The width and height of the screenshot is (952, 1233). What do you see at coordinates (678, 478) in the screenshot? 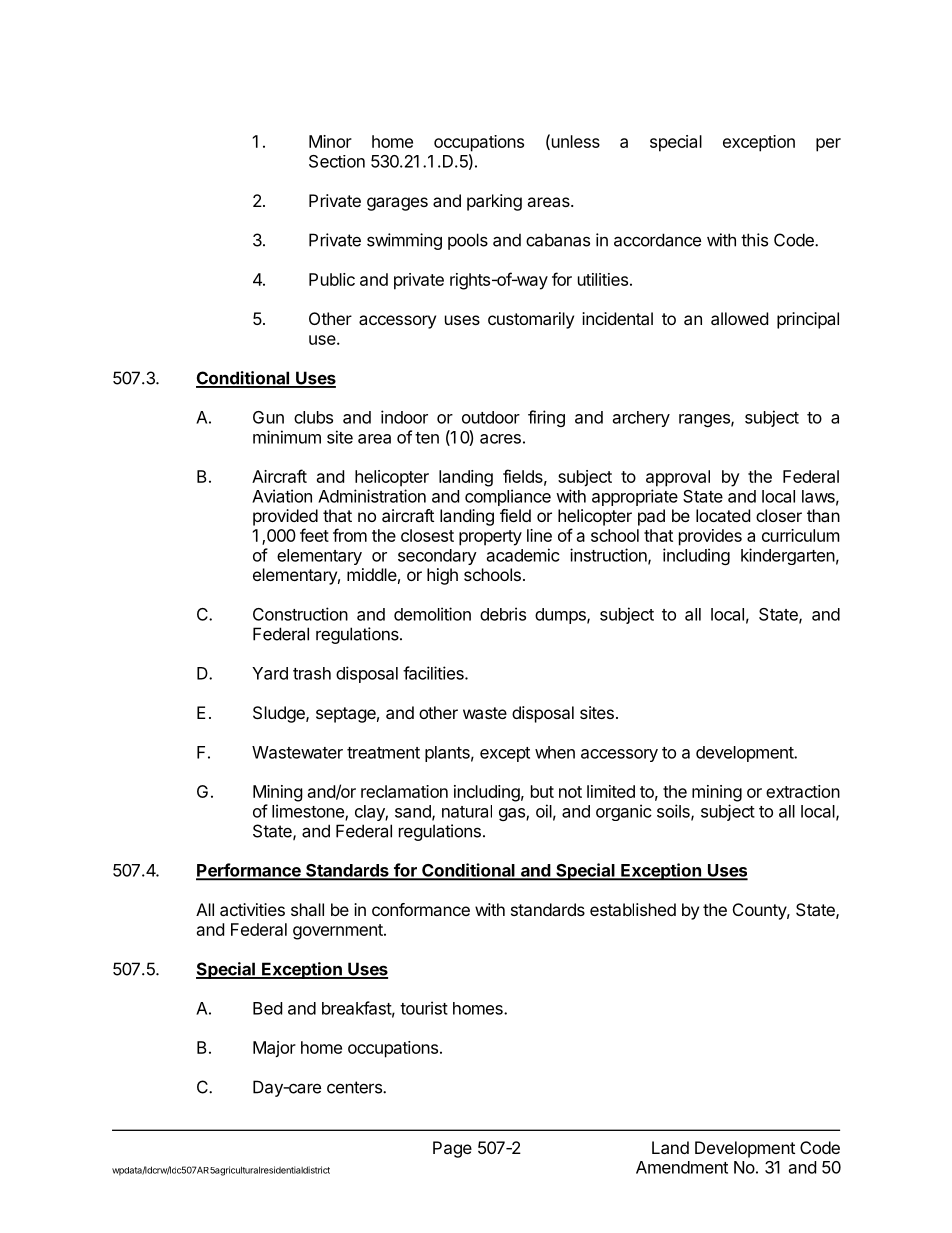
I see `approval` at bounding box center [678, 478].
